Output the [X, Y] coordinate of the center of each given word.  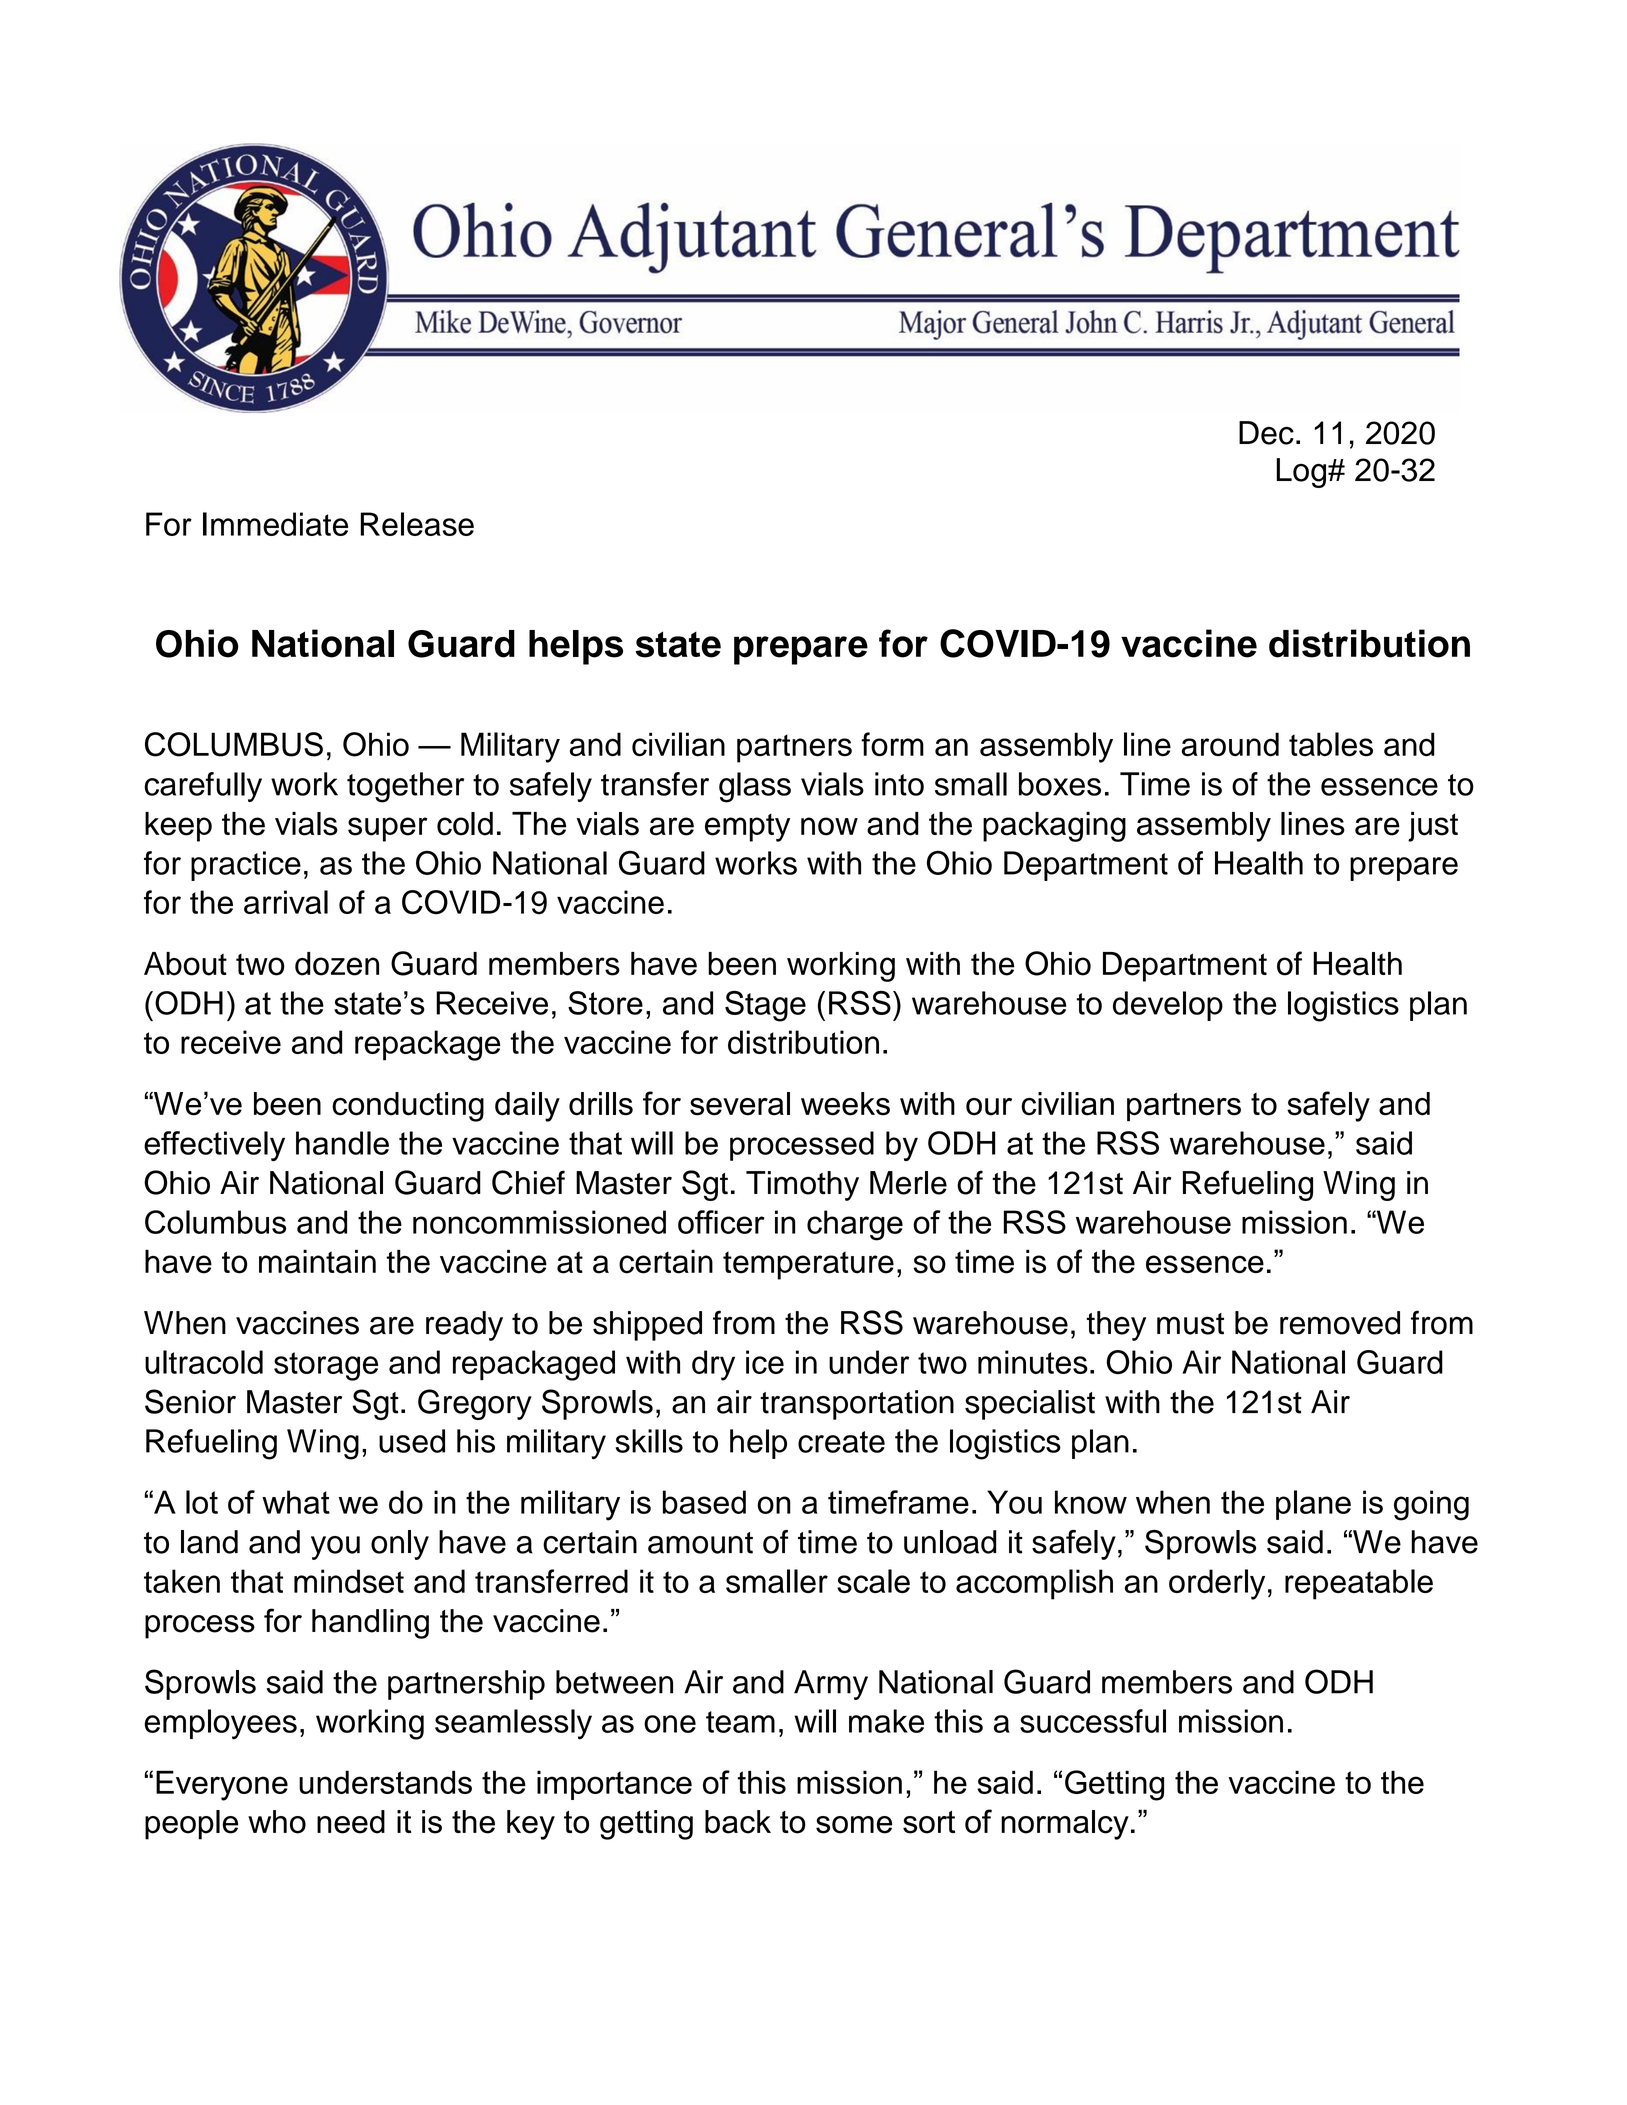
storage [326, 1366]
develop [1168, 1006]
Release [417, 524]
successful [1093, 1721]
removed [1340, 1323]
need [351, 1822]
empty [747, 828]
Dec [1266, 433]
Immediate [275, 524]
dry [713, 1365]
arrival [286, 902]
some [854, 1825]
